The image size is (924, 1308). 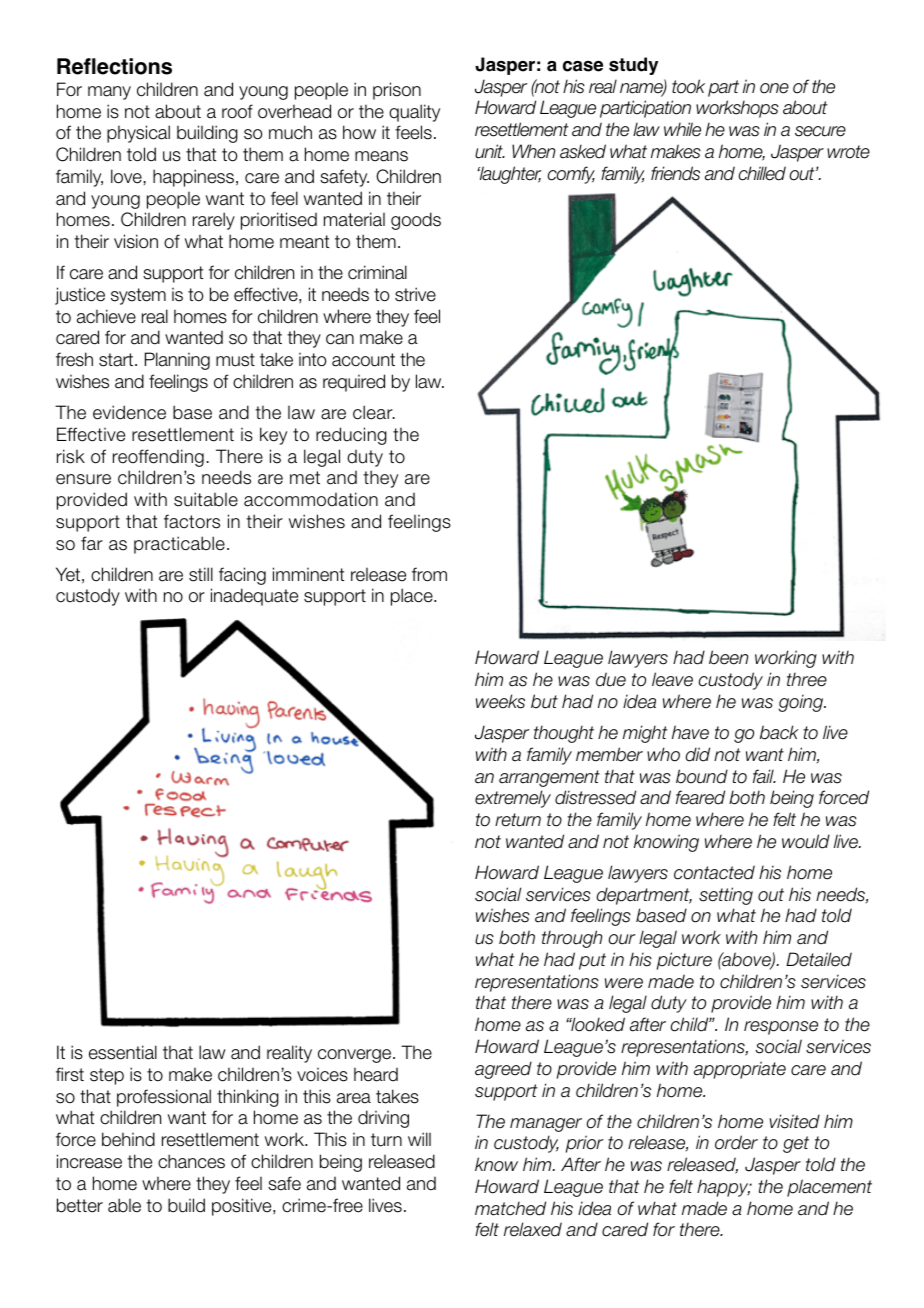 I want to click on weeks, so click(x=500, y=701).
